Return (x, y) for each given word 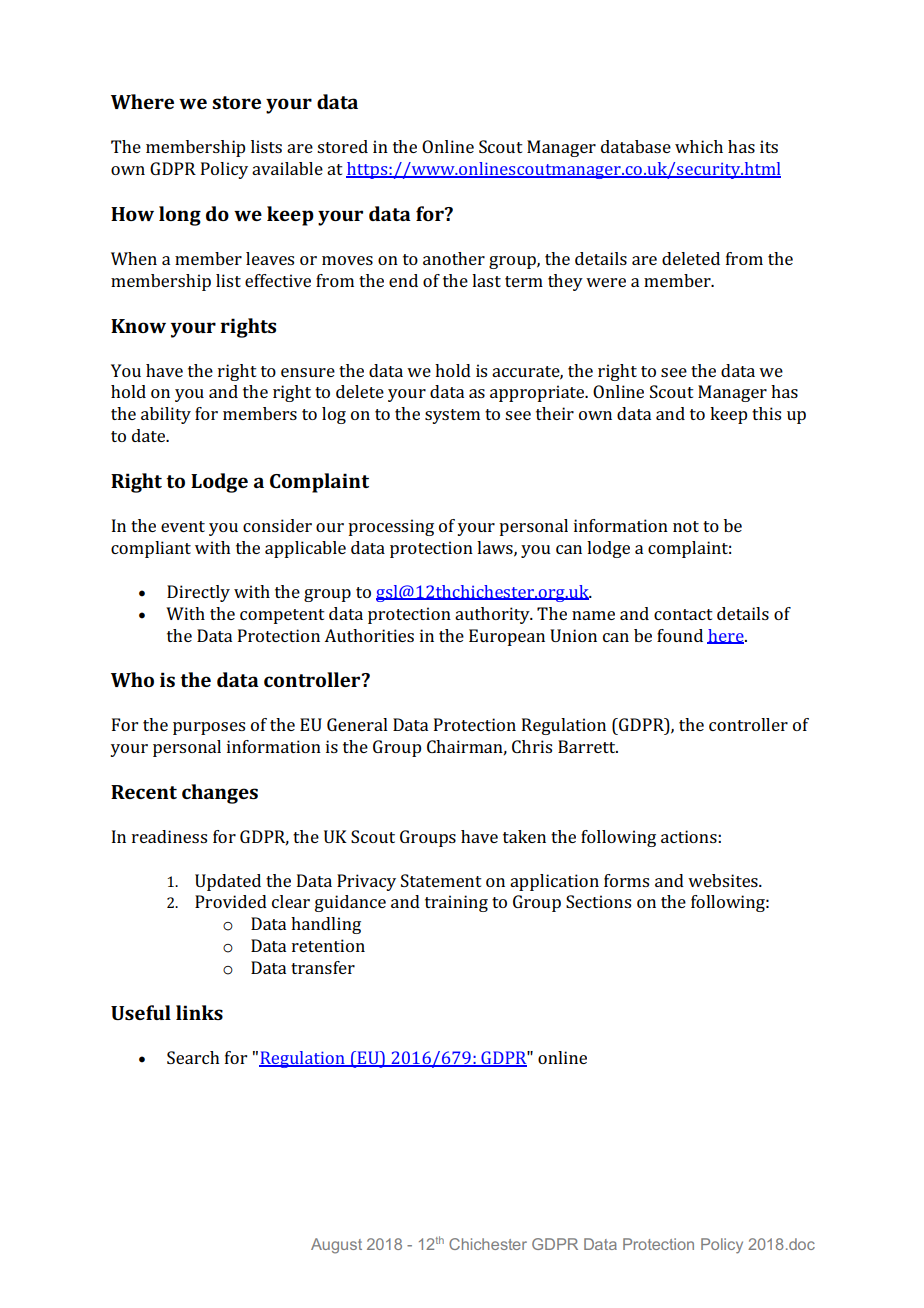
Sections (598, 901)
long (180, 216)
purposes (209, 728)
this (766, 413)
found (680, 635)
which (699, 146)
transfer (323, 967)
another (454, 258)
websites (724, 880)
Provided (231, 901)
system (452, 416)
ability (166, 415)
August (336, 1246)
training (456, 903)
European (507, 637)
